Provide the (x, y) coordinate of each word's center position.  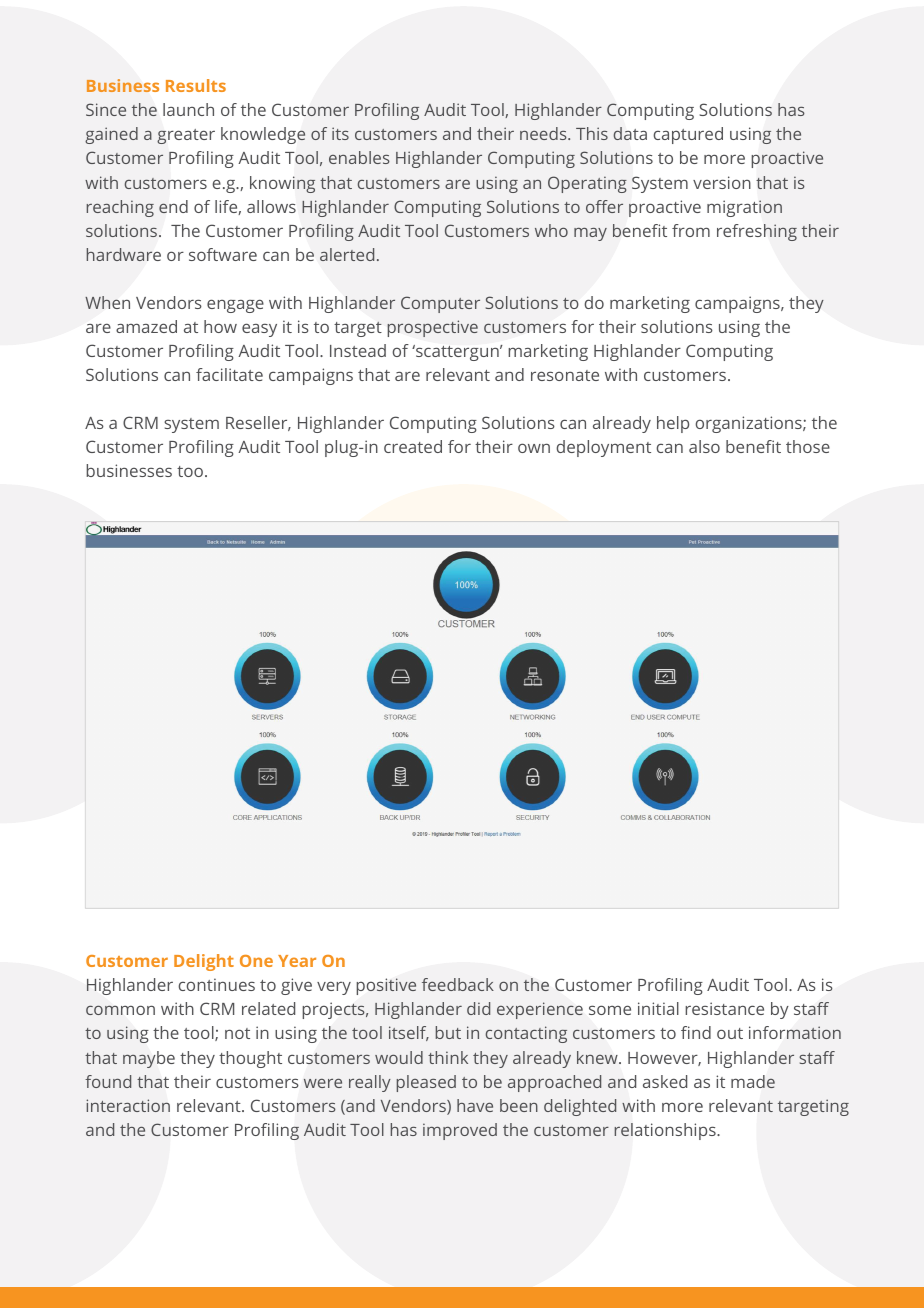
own (534, 448)
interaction (128, 1105)
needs (544, 133)
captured (688, 135)
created (413, 446)
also (704, 446)
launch (188, 109)
